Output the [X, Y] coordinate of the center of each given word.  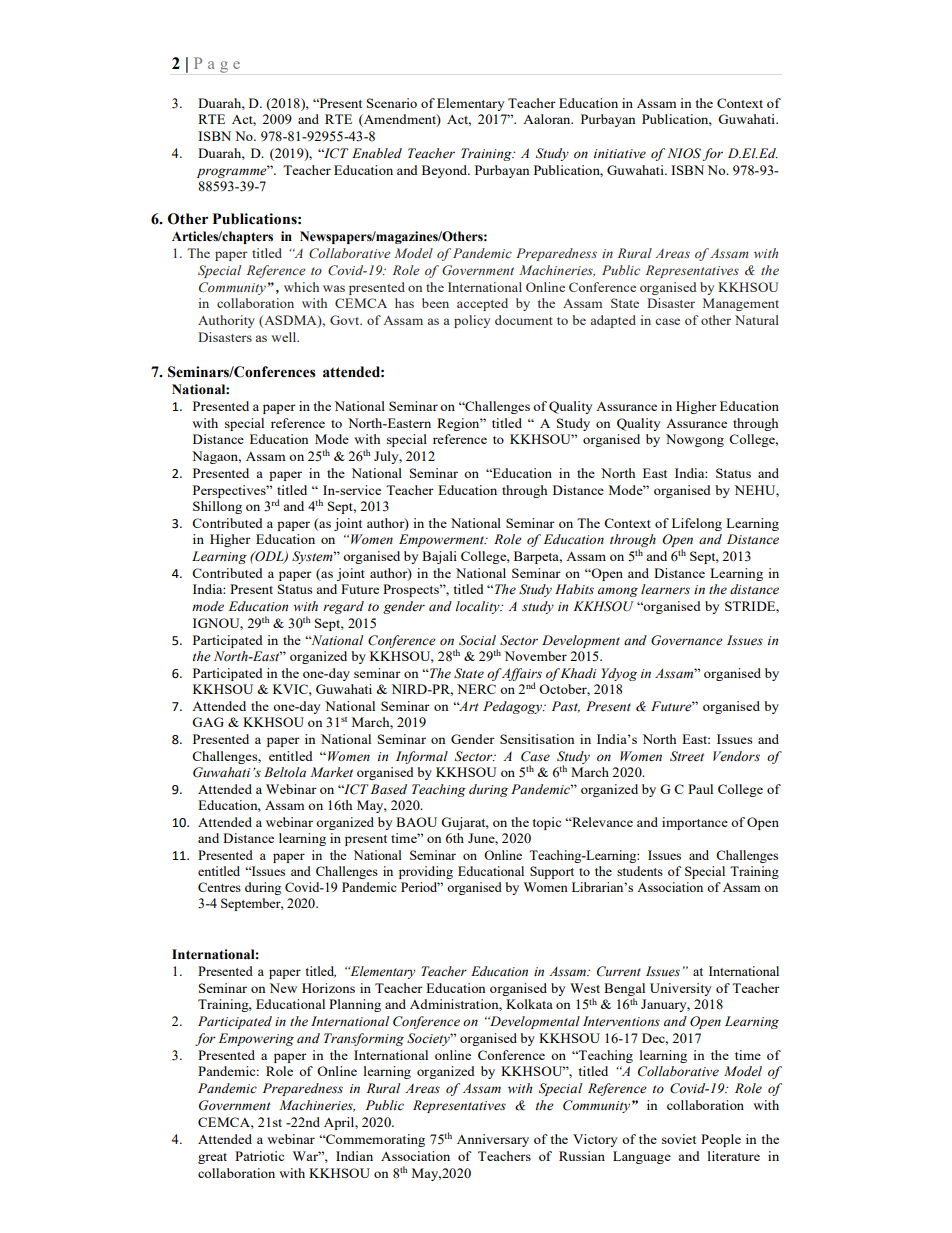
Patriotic [259, 1156]
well [285, 337]
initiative [620, 153]
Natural [757, 320]
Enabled [377, 153]
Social [477, 640]
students [640, 871]
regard [343, 607]
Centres [219, 887]
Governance [687, 640]
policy [472, 321]
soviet [679, 1139]
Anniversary [493, 1140]
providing [426, 872]
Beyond [446, 171]
